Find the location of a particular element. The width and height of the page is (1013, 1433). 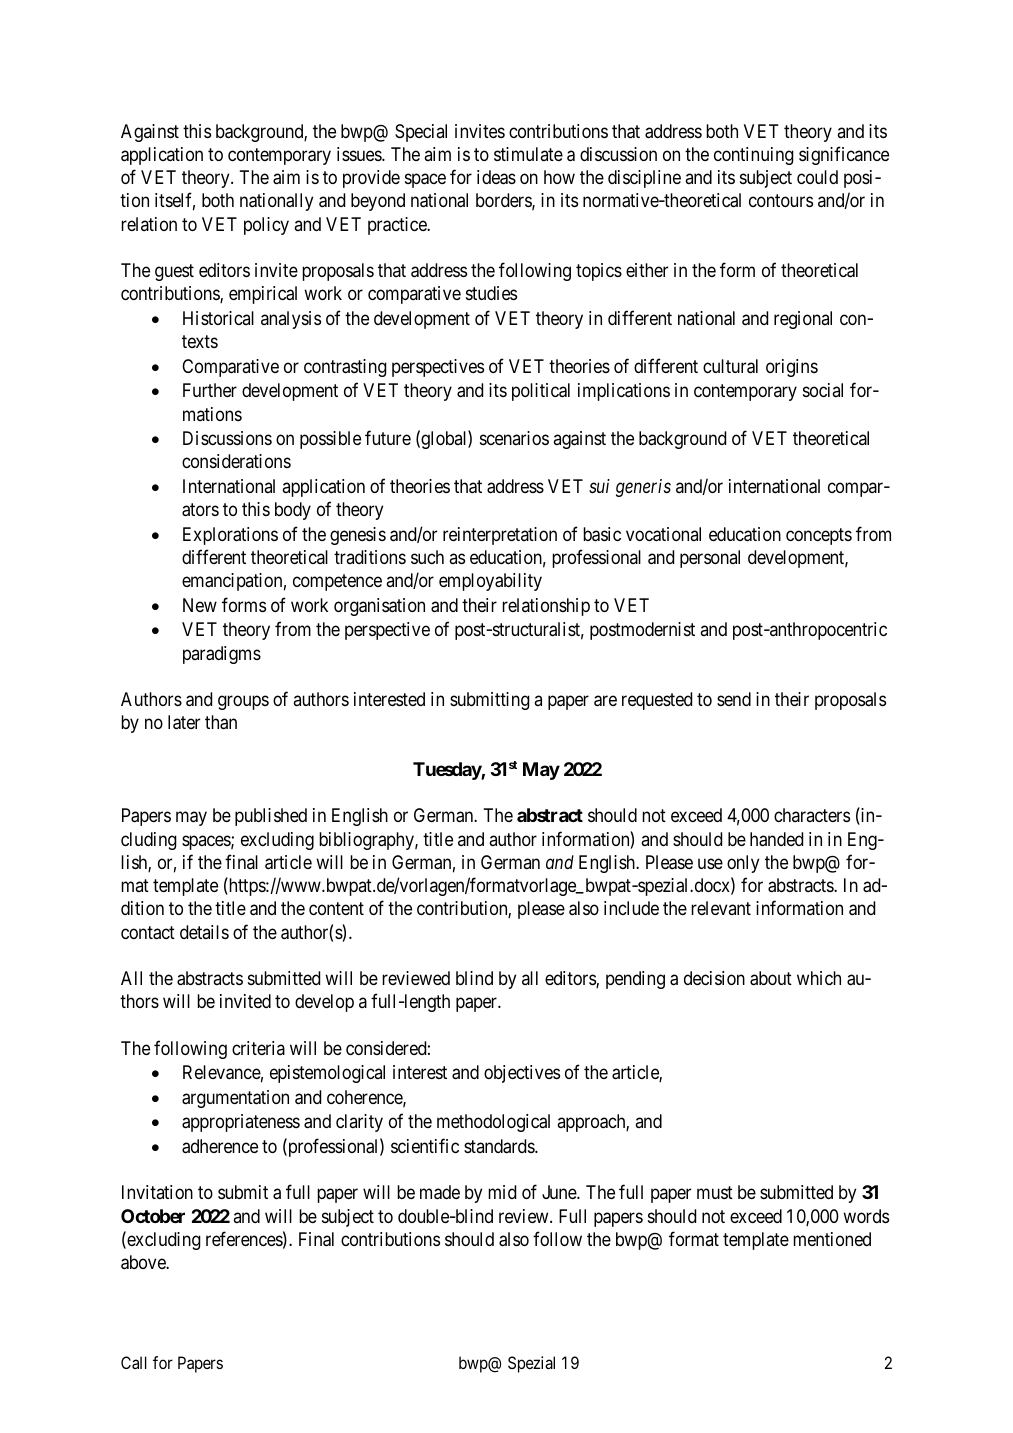

words is located at coordinates (866, 1216).
